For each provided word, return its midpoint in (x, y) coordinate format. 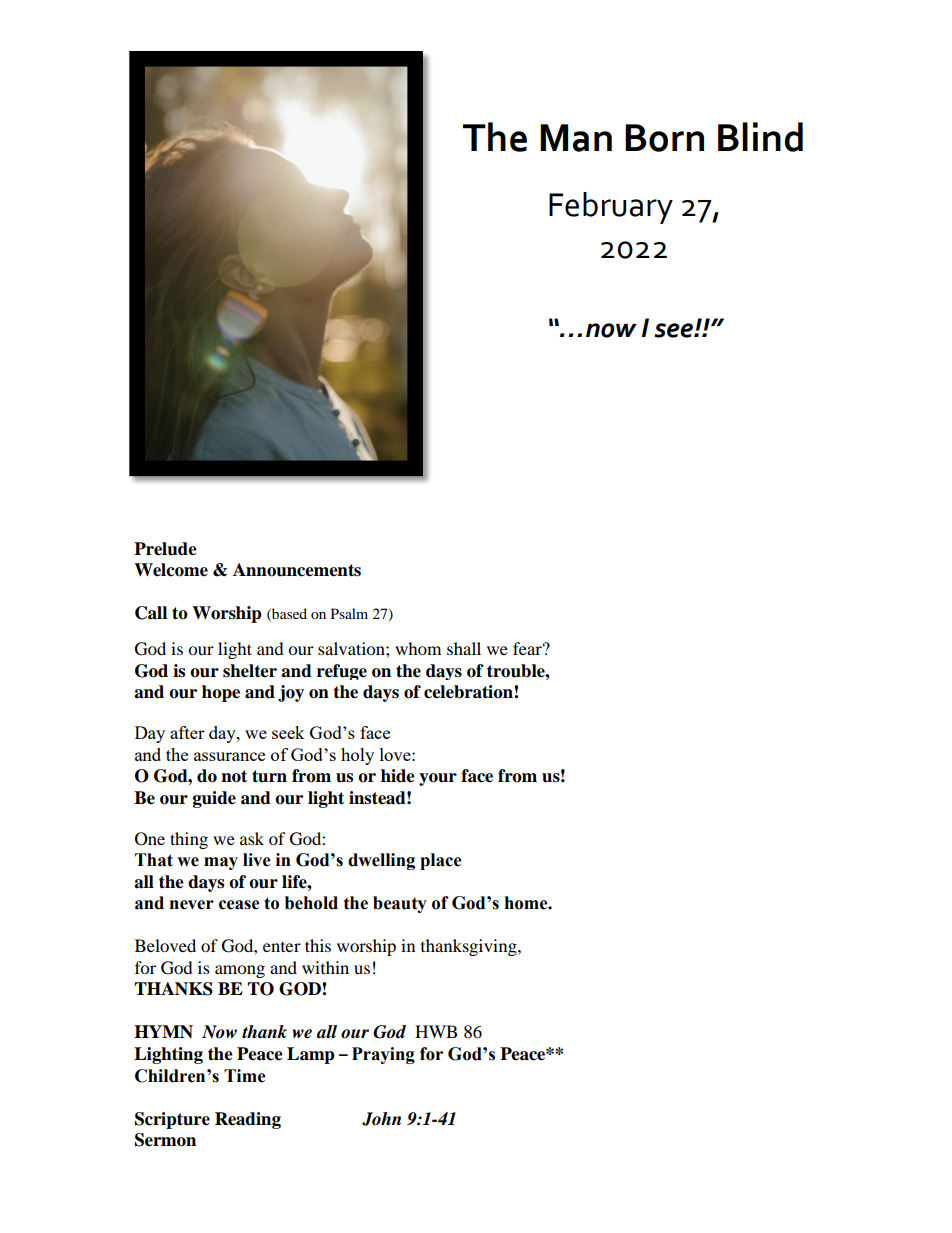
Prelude (165, 549)
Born (664, 138)
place (441, 861)
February (611, 208)
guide (214, 799)
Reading (248, 1120)
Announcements (297, 570)
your (438, 779)
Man (576, 138)
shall (464, 648)
